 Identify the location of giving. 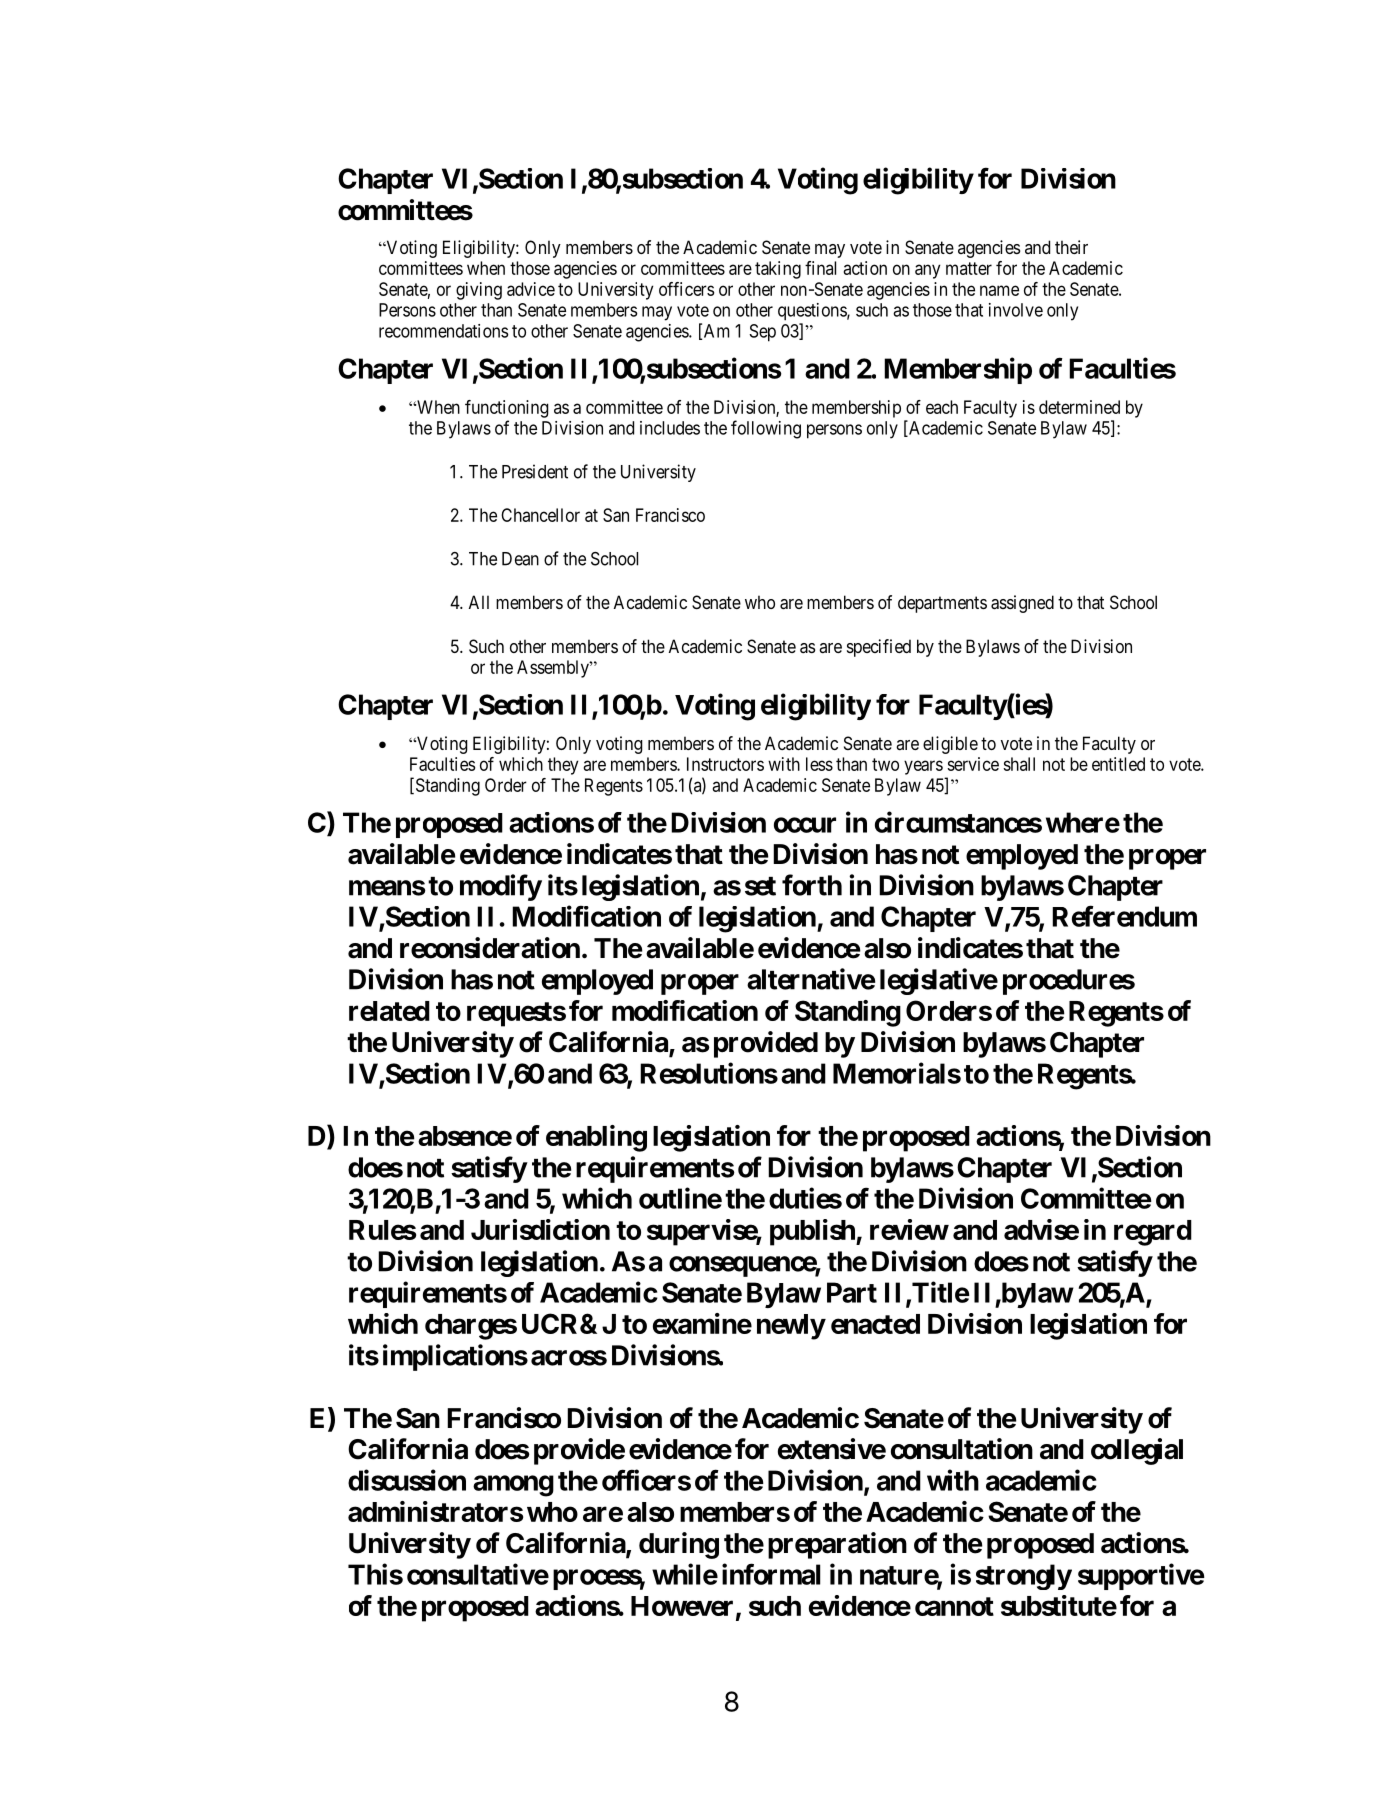
(479, 291).
